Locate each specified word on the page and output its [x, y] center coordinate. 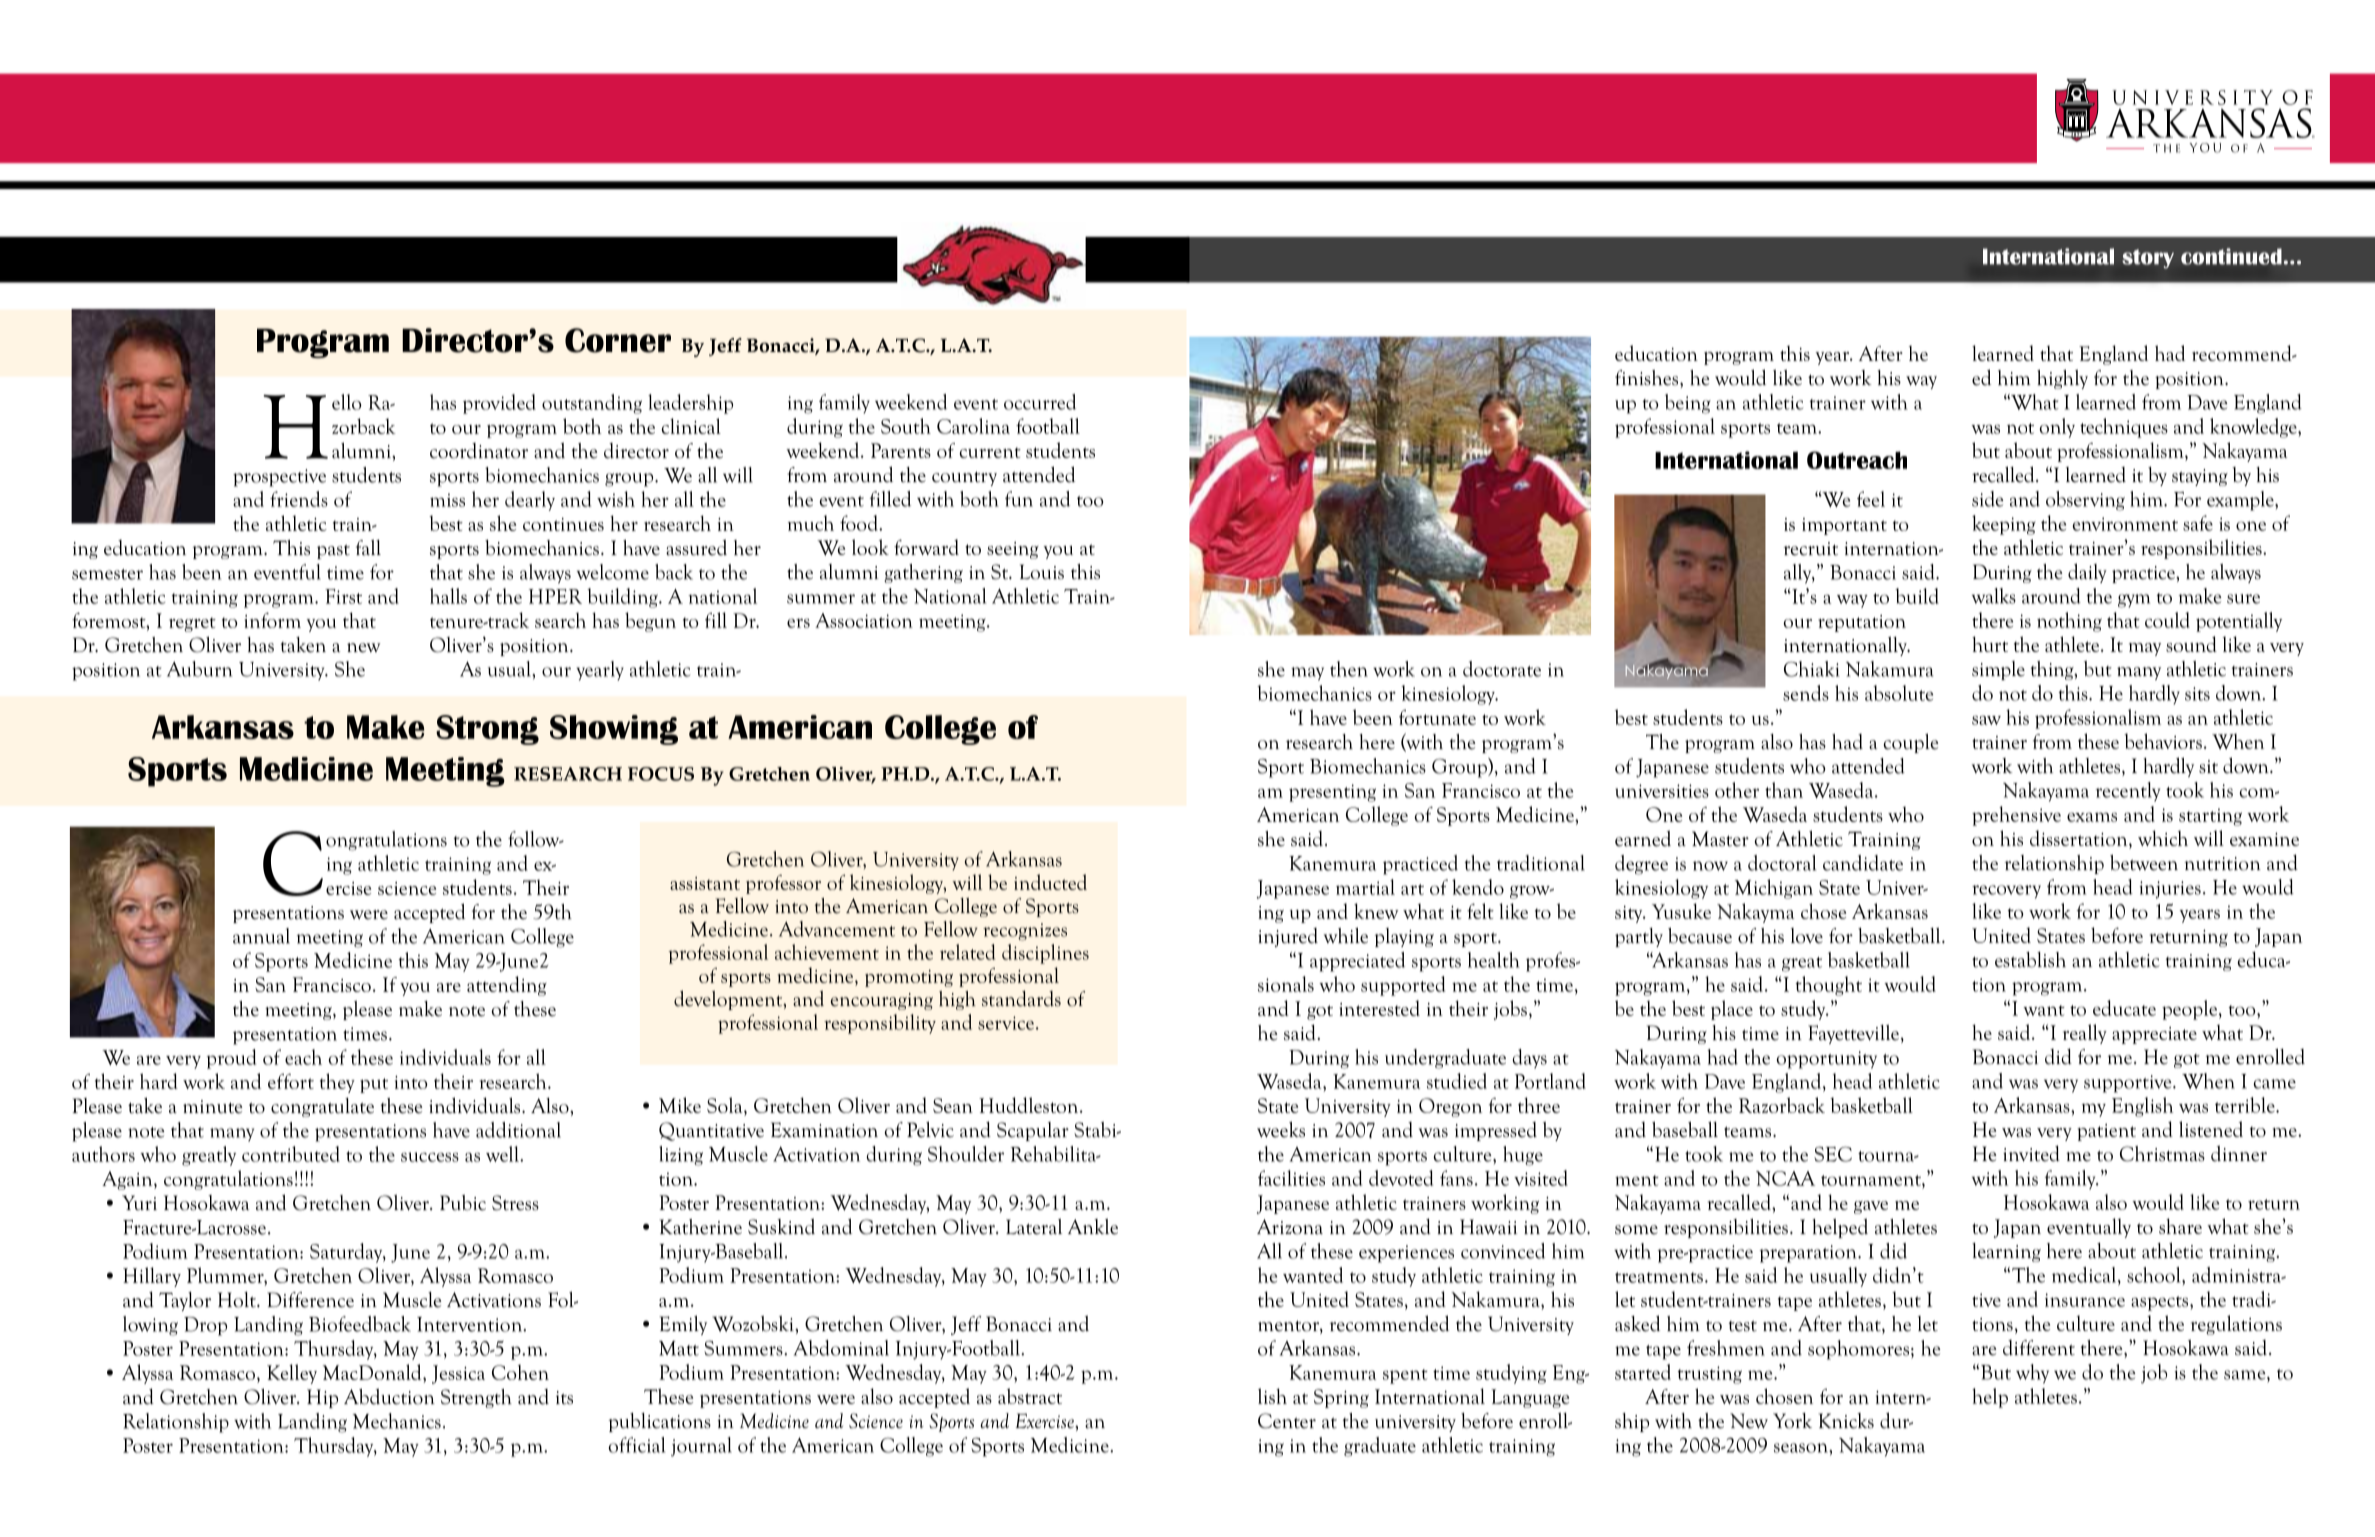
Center [1287, 1421]
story [2148, 259]
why [2032, 1374]
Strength [476, 1398]
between [2144, 863]
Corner [618, 340]
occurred [1040, 402]
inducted [1050, 882]
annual [261, 936]
